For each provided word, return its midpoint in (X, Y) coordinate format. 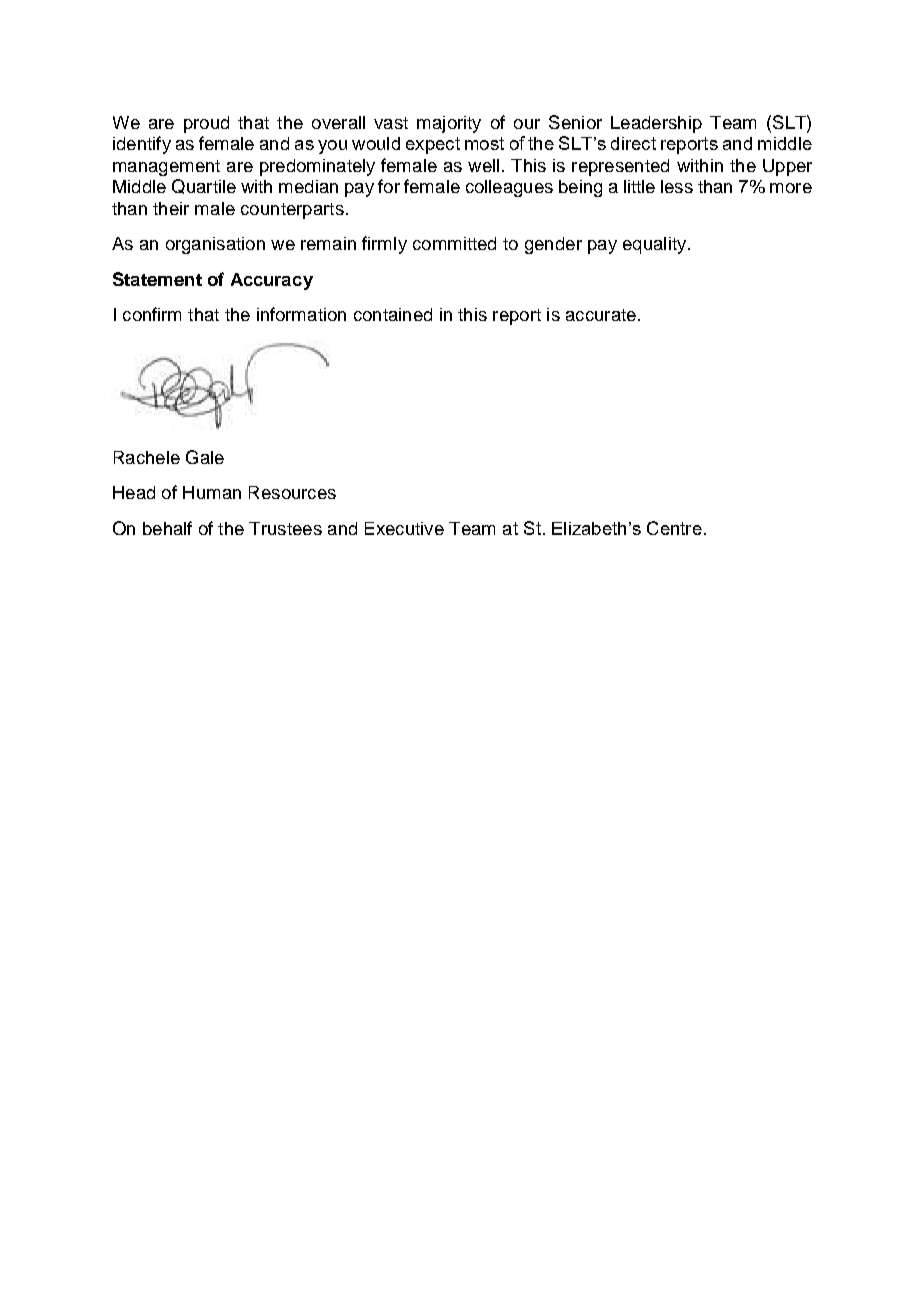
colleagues (509, 188)
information (301, 314)
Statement (157, 279)
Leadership (656, 124)
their (171, 208)
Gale (205, 457)
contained (393, 314)
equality (654, 245)
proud (206, 124)
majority (449, 124)
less (677, 186)
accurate (601, 315)
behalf (167, 528)
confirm (152, 314)
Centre (674, 528)
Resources (292, 492)
